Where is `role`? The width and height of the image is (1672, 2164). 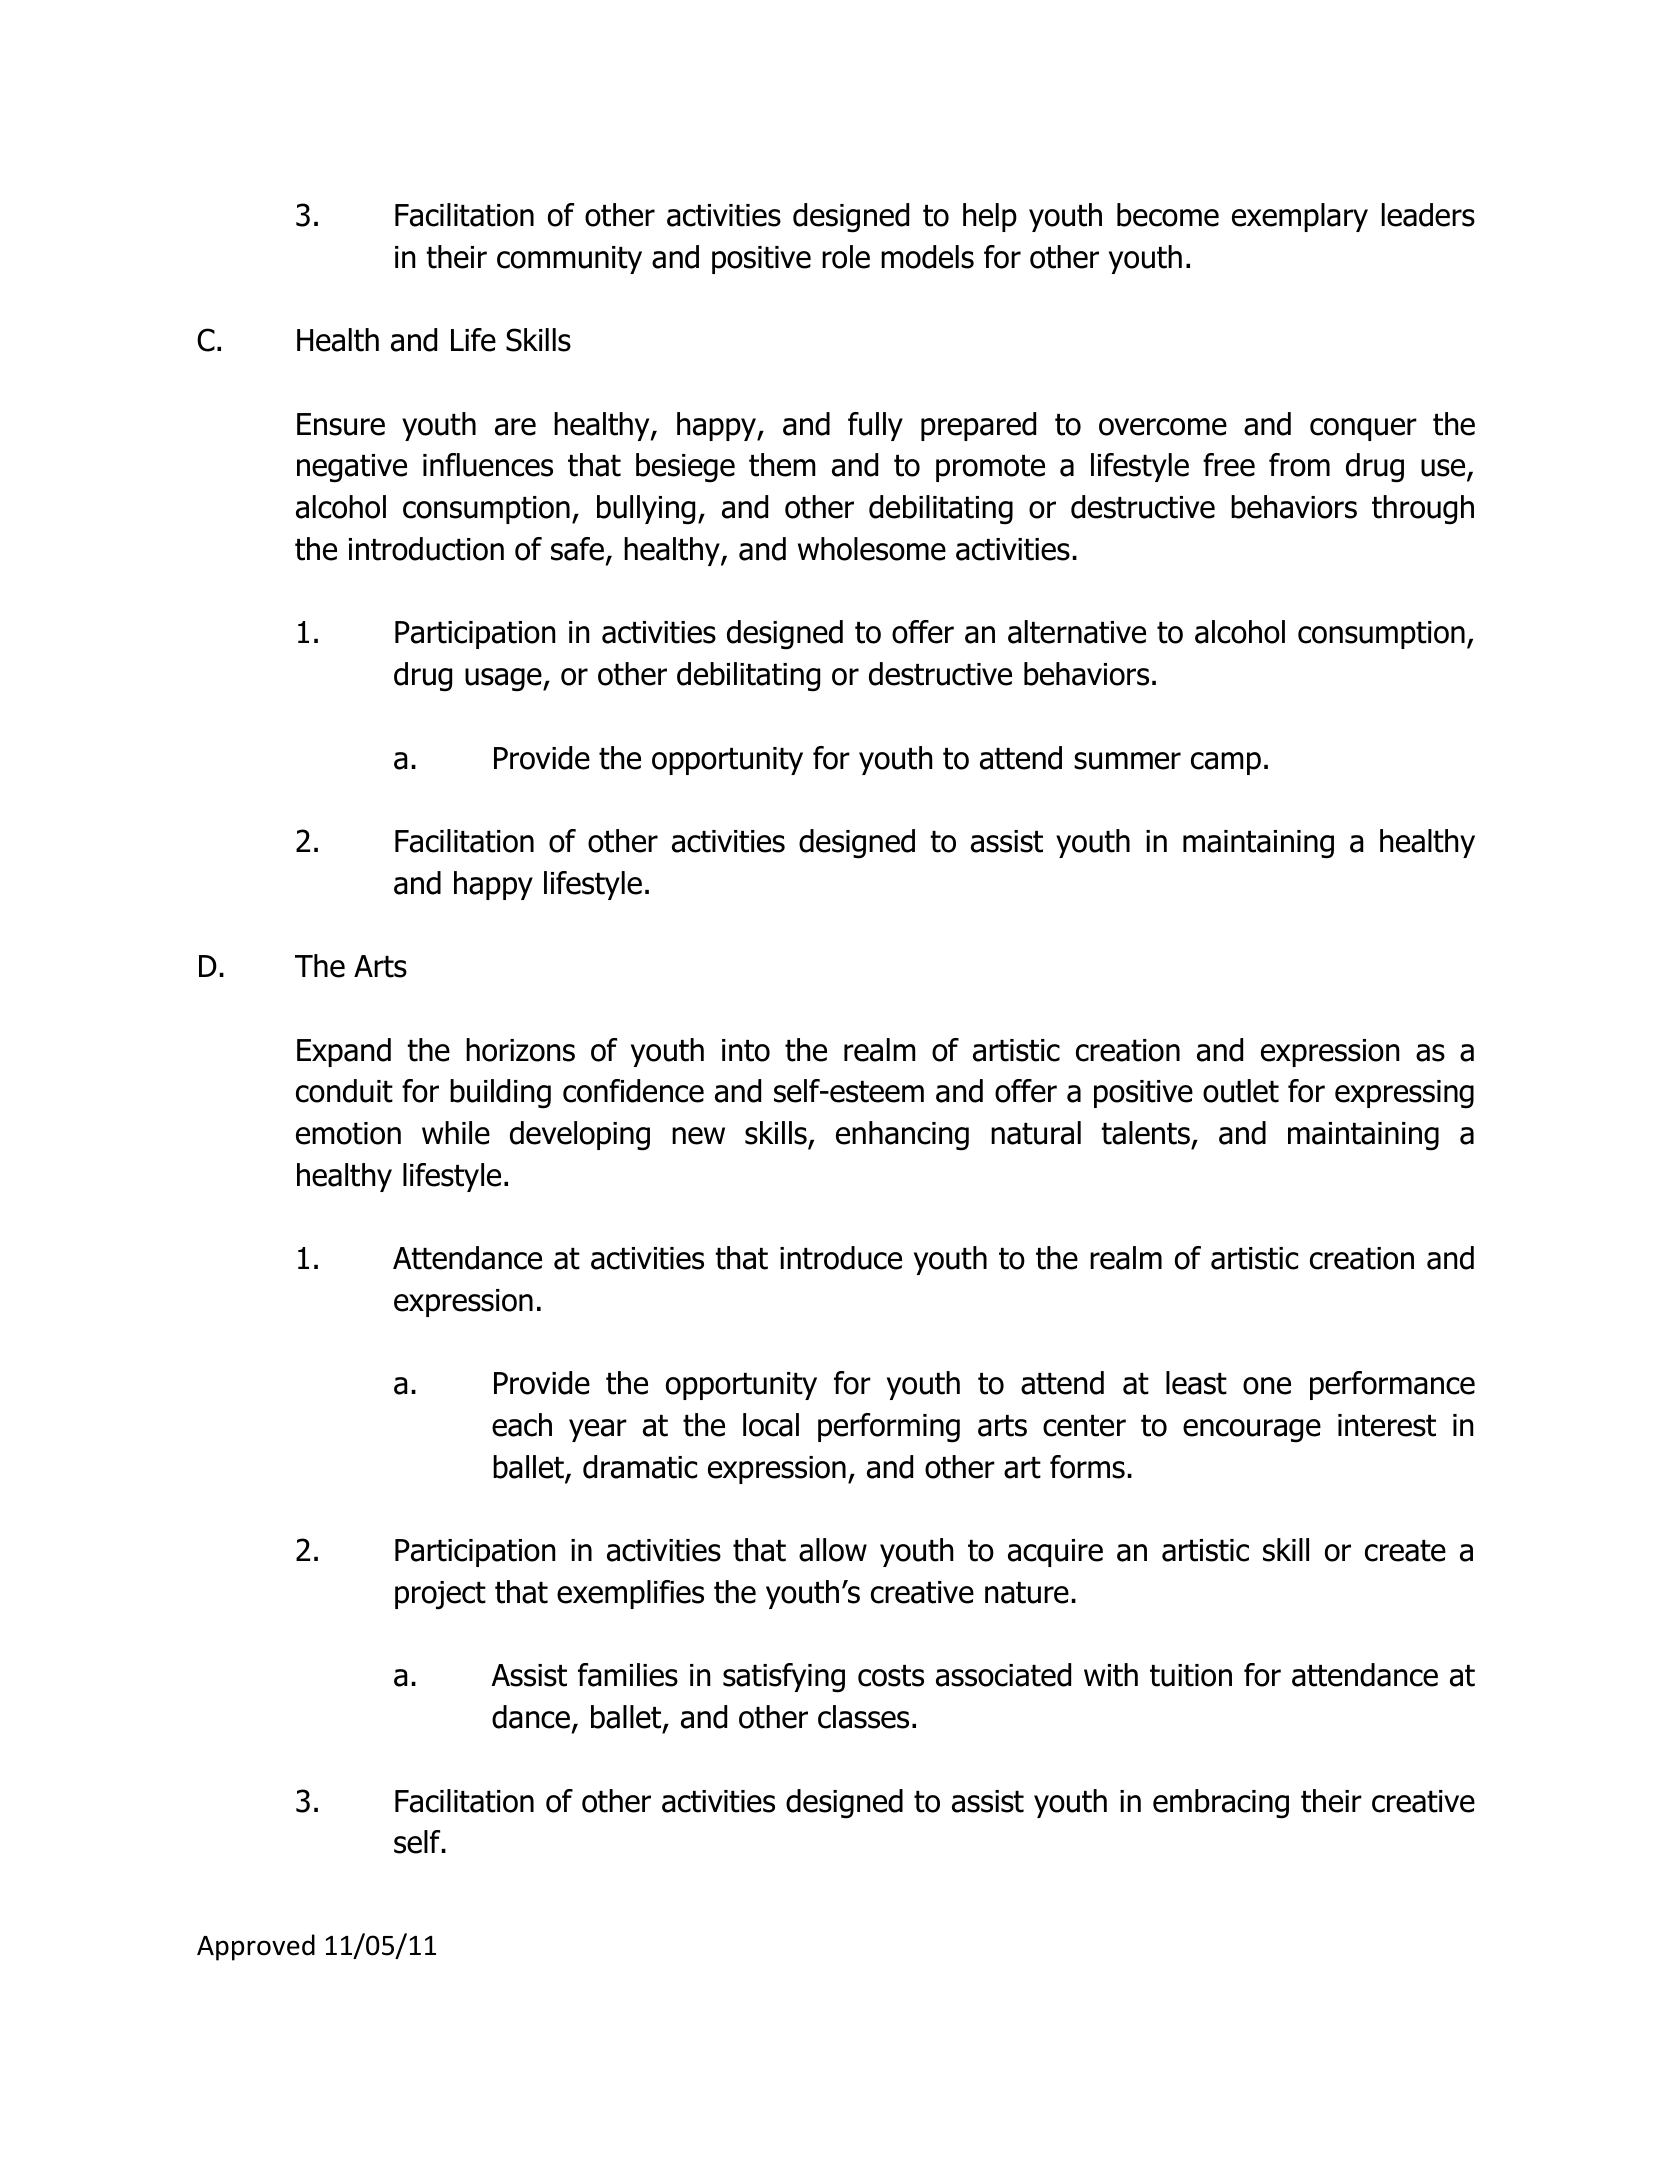
role is located at coordinates (846, 257).
